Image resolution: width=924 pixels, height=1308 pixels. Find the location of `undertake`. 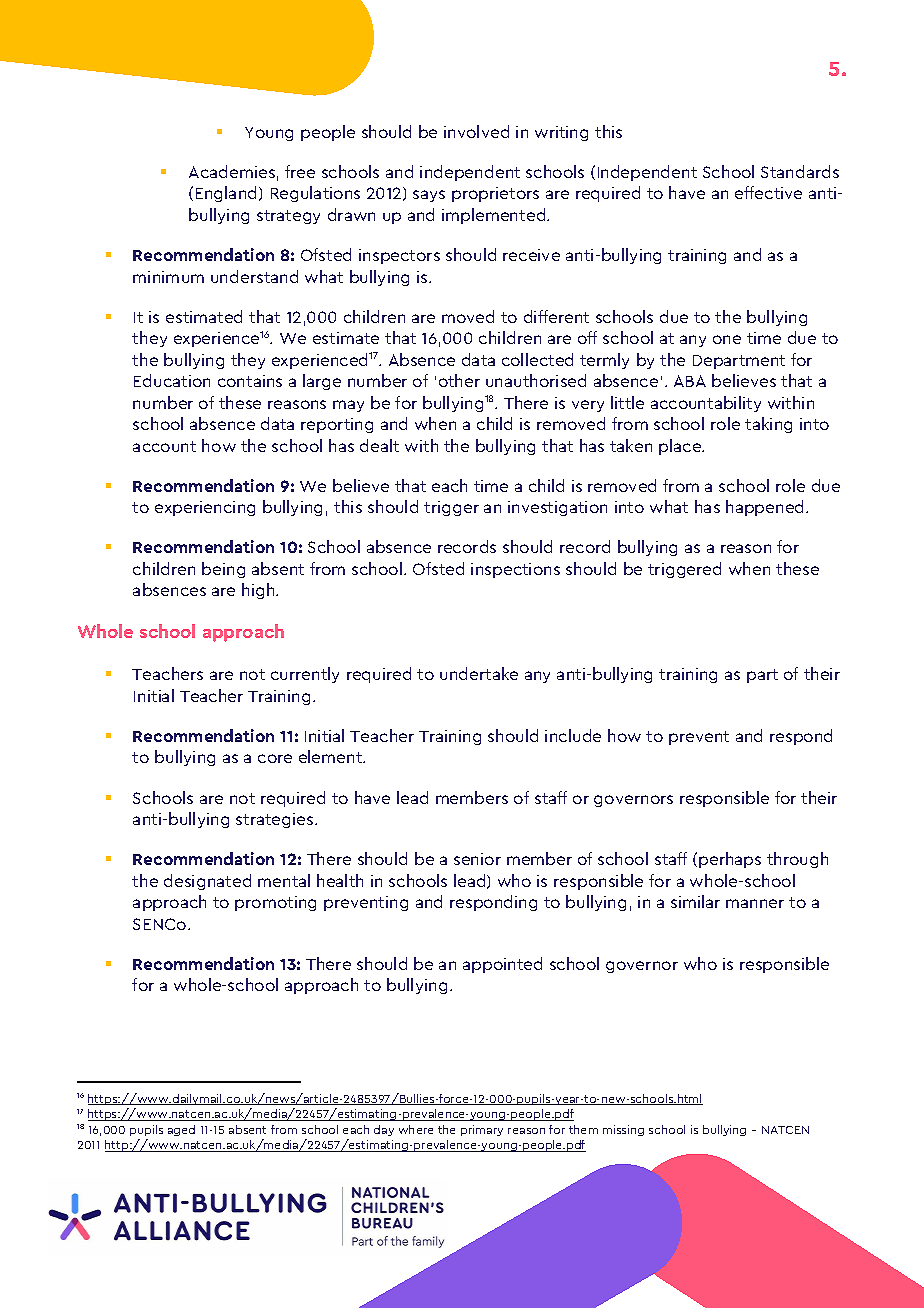

undertake is located at coordinates (479, 673).
